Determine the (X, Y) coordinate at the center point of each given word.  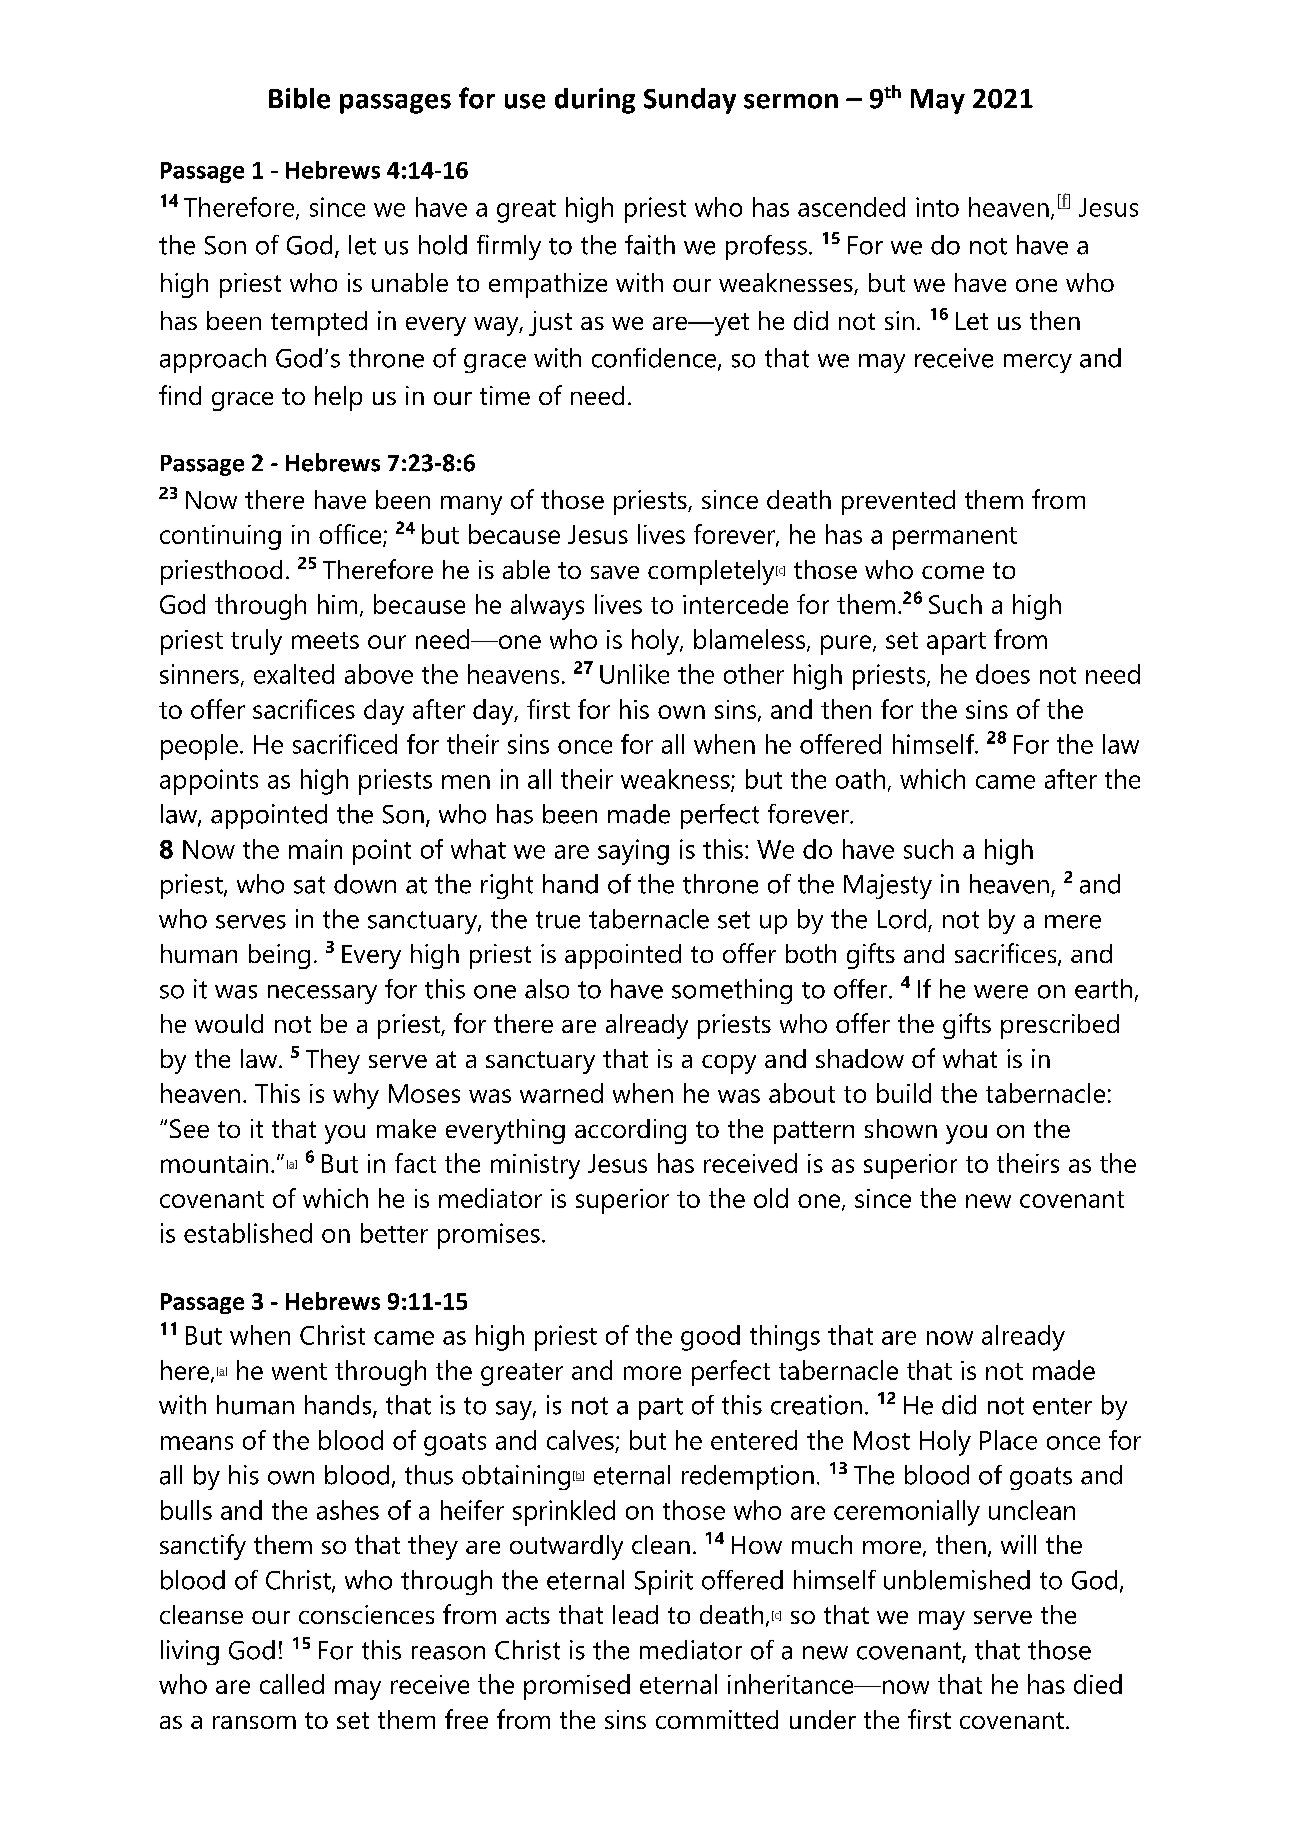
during (595, 101)
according (630, 1131)
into (937, 207)
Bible (299, 98)
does (1003, 674)
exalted (294, 674)
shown (901, 1128)
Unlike (634, 674)
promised (577, 1687)
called (292, 1684)
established (248, 1233)
